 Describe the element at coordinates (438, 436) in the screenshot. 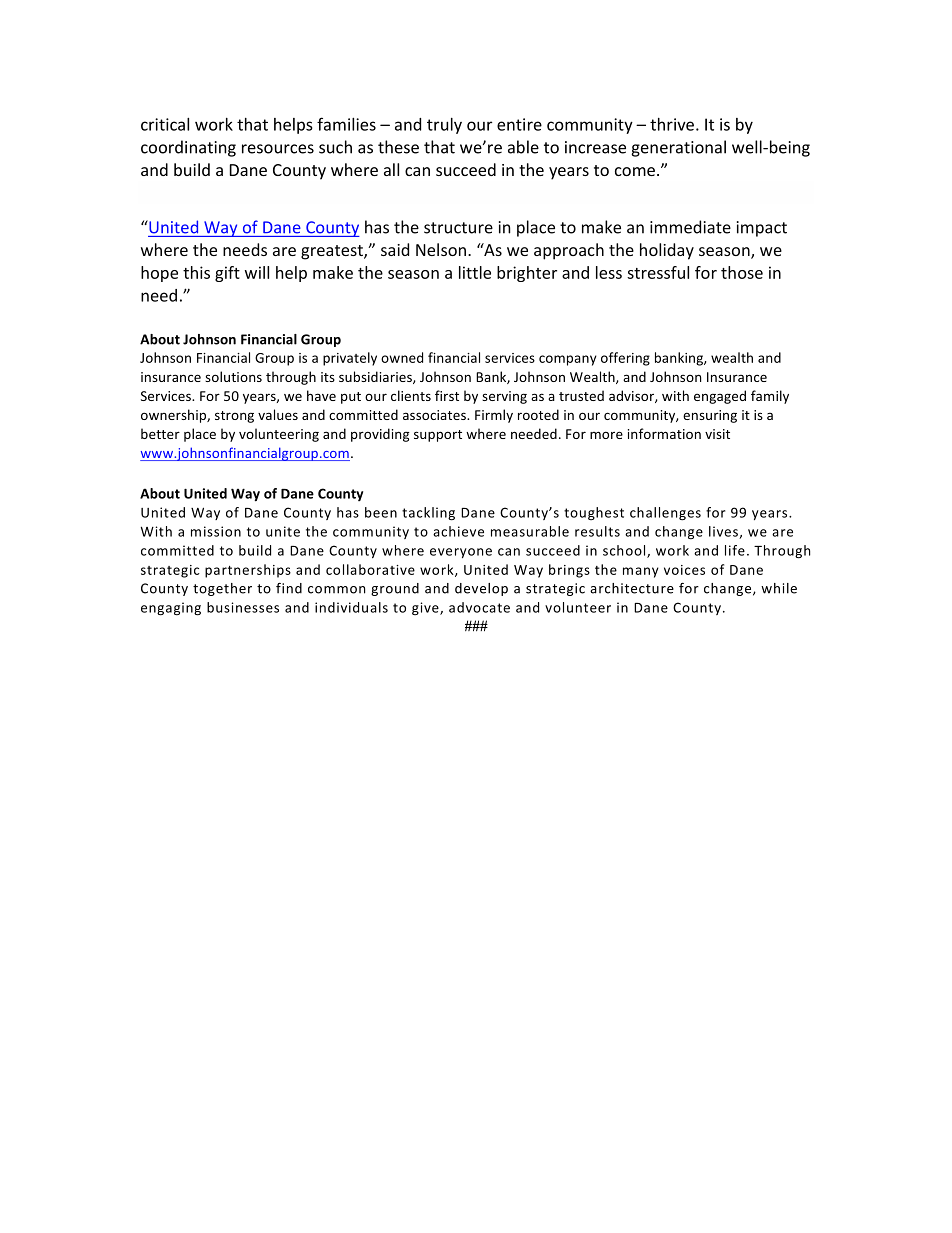

I see `support` at that location.
